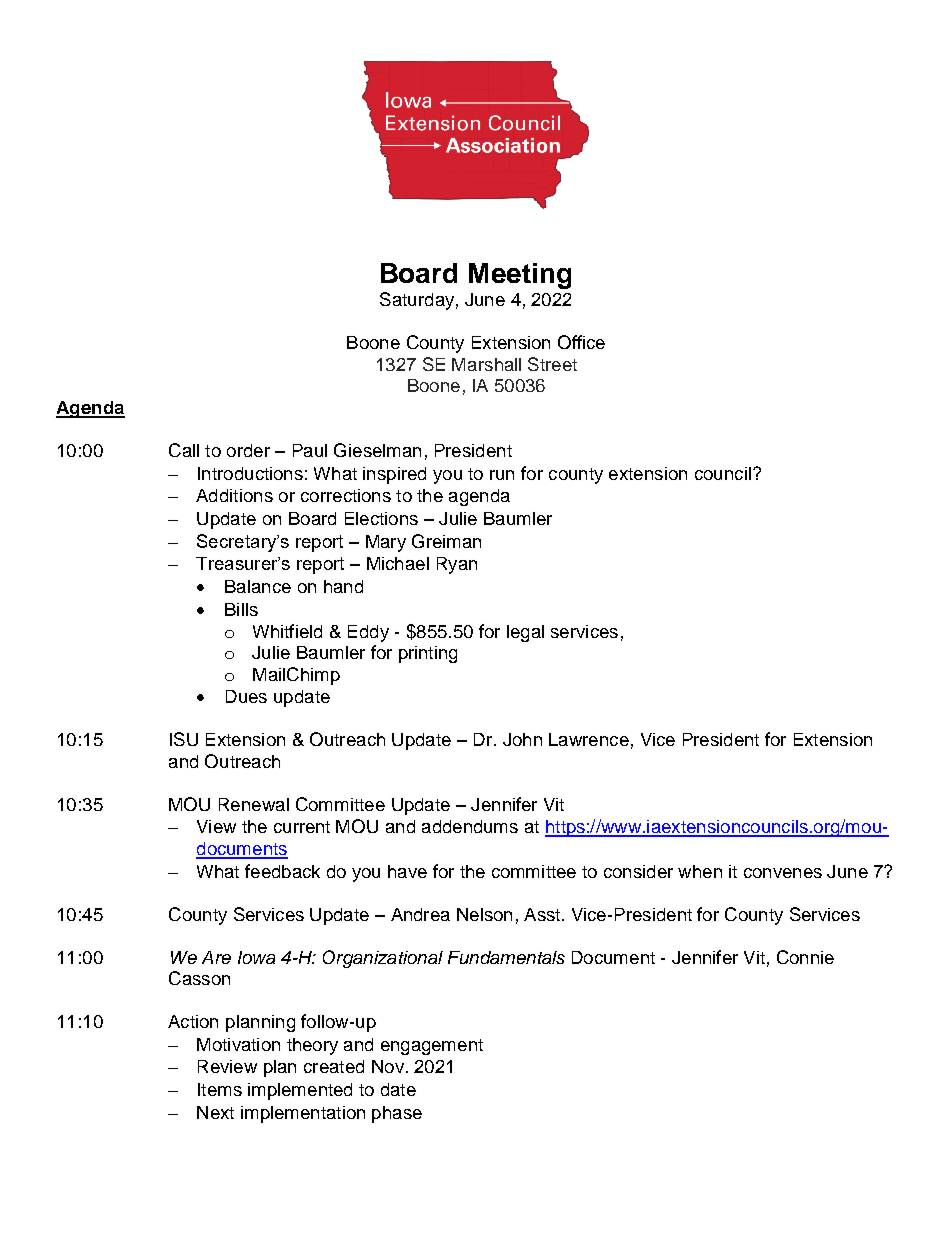 This screenshot has height=1233, width=952. Describe the element at coordinates (248, 450) in the screenshot. I see `order` at that location.
